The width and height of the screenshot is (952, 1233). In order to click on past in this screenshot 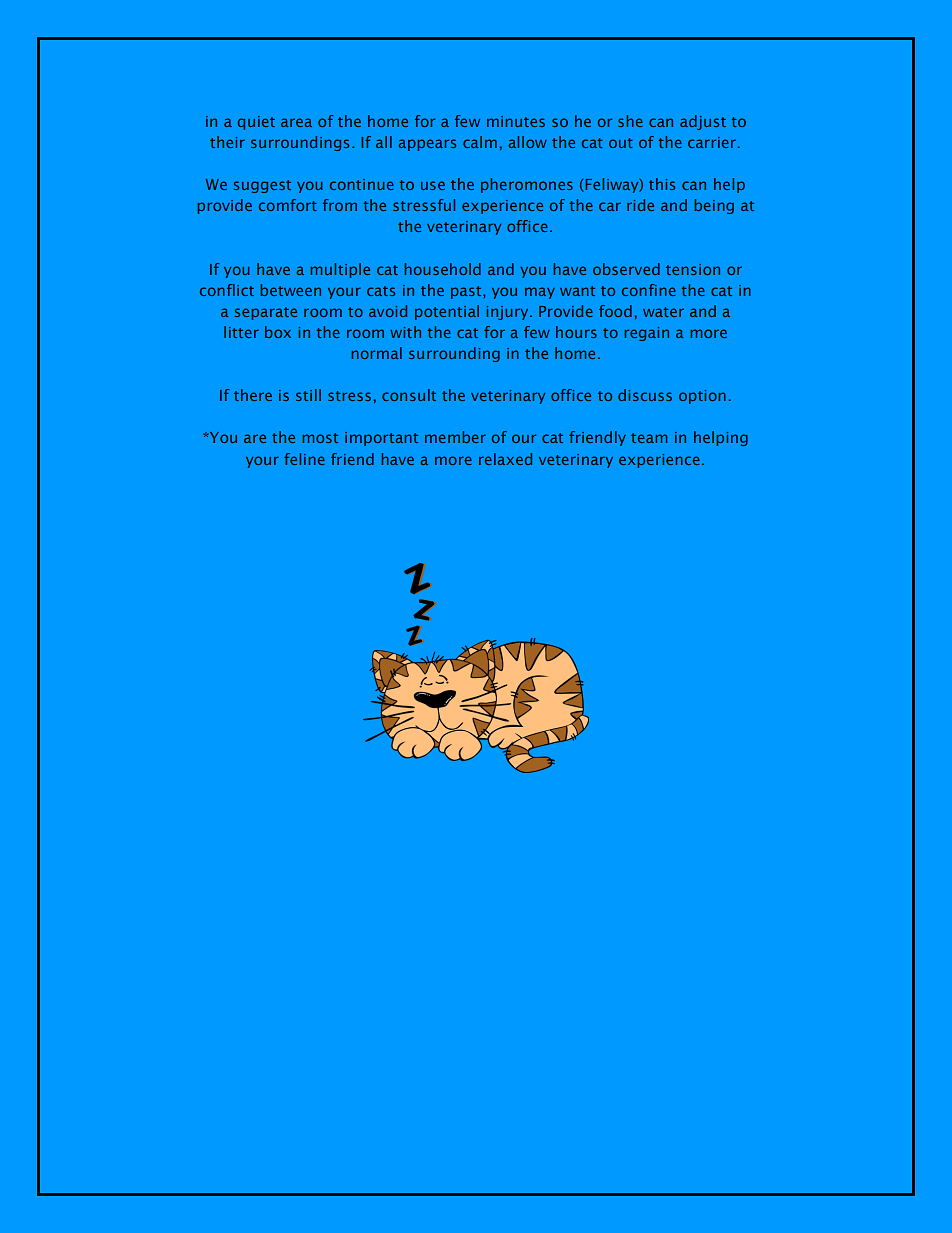, I will do `click(467, 292)`.
